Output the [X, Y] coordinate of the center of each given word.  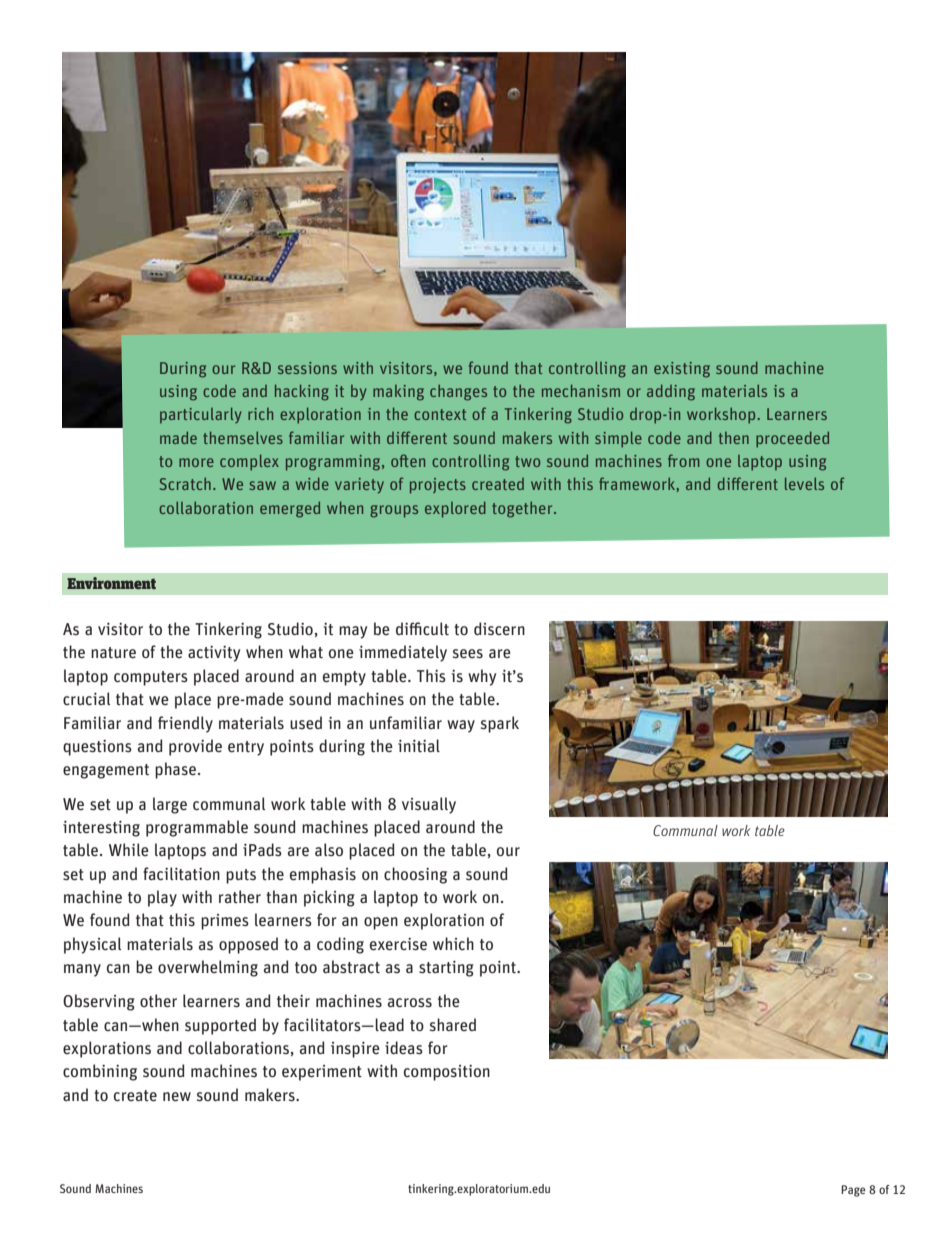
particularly [201, 415]
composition [447, 1073]
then [734, 438]
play [162, 898]
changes [458, 393]
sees [468, 653]
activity [214, 654]
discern [499, 629]
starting [446, 969]
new [177, 1097]
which [453, 944]
